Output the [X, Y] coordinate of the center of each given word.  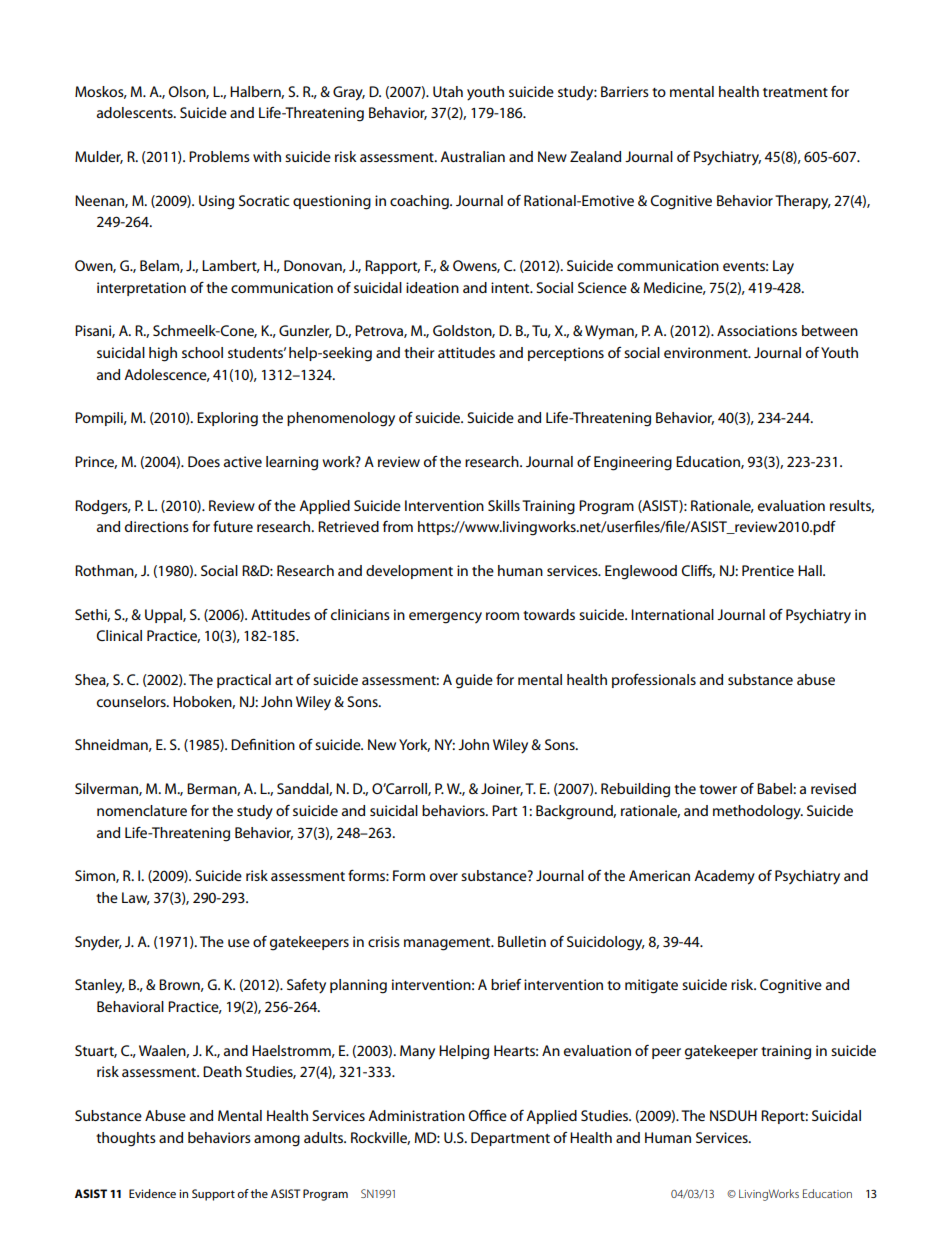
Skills [504, 505]
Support [213, 1195]
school [202, 352]
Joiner [502, 789]
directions [157, 526]
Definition [263, 744]
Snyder [98, 943]
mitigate [651, 986]
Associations [757, 330]
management [448, 944]
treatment [795, 92]
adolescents [136, 112]
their [419, 352]
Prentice [768, 570]
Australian [472, 156]
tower [718, 789]
